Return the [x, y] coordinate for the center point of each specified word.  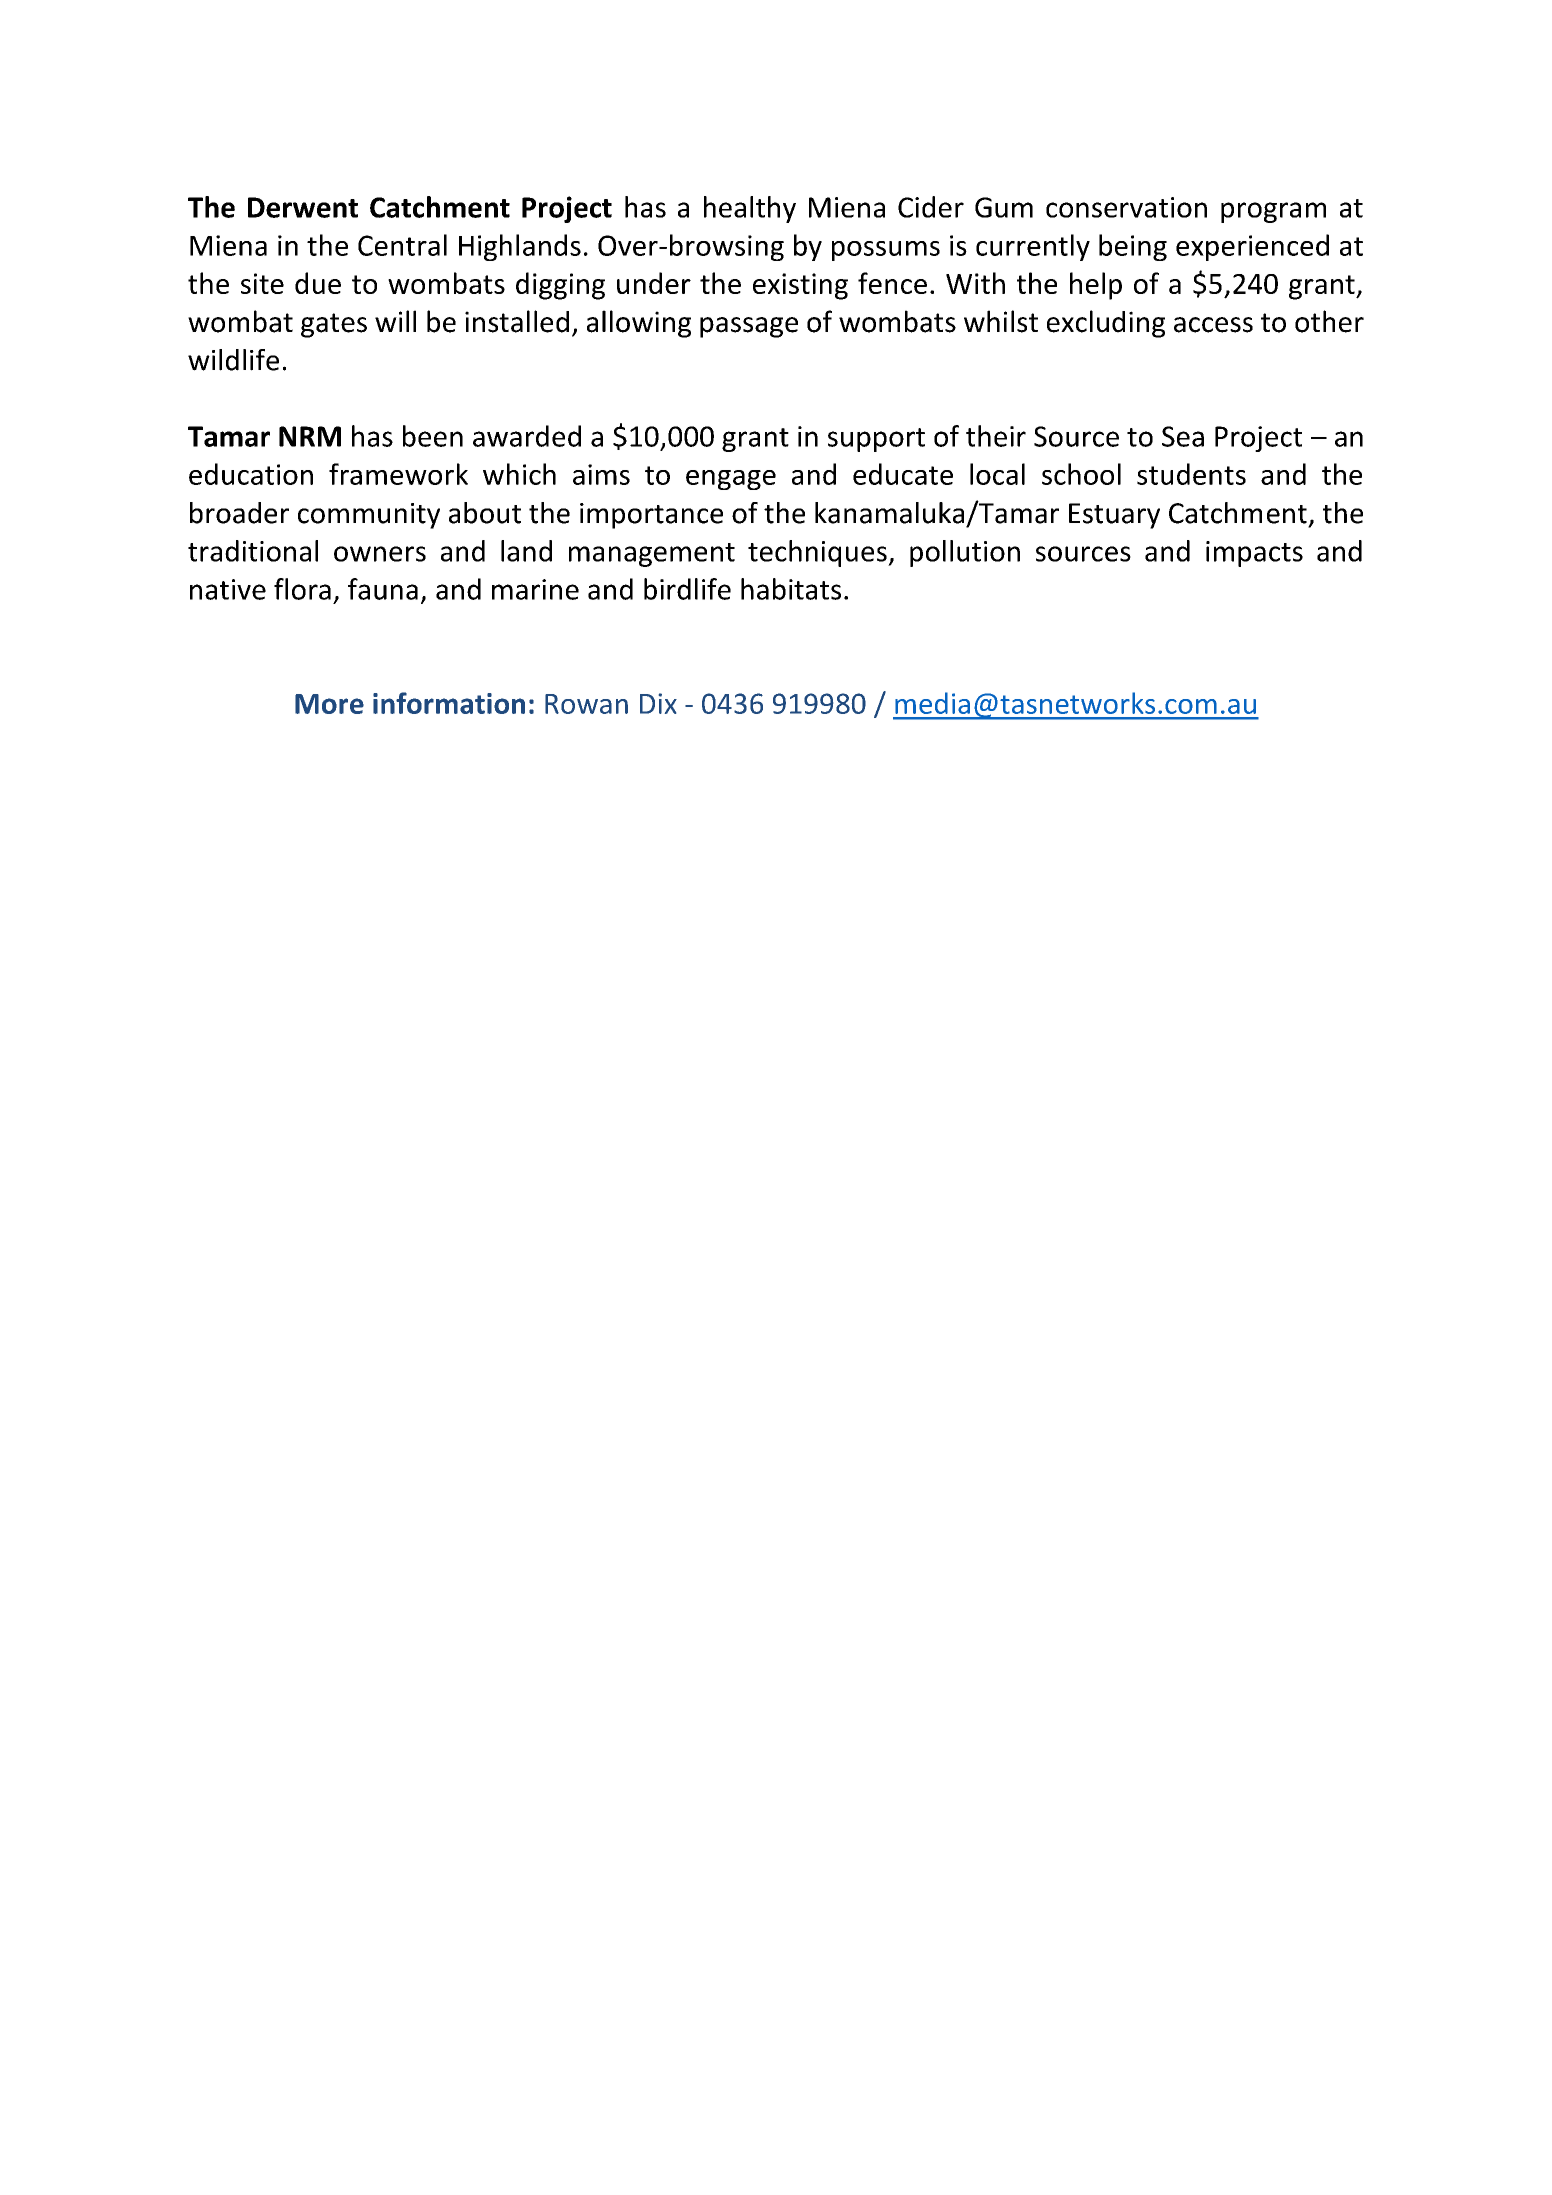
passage [749, 327]
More [329, 704]
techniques [818, 553]
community [369, 516]
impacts [1254, 554]
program [1273, 212]
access [1213, 325]
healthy [750, 209]
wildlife [233, 360]
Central [402, 245]
